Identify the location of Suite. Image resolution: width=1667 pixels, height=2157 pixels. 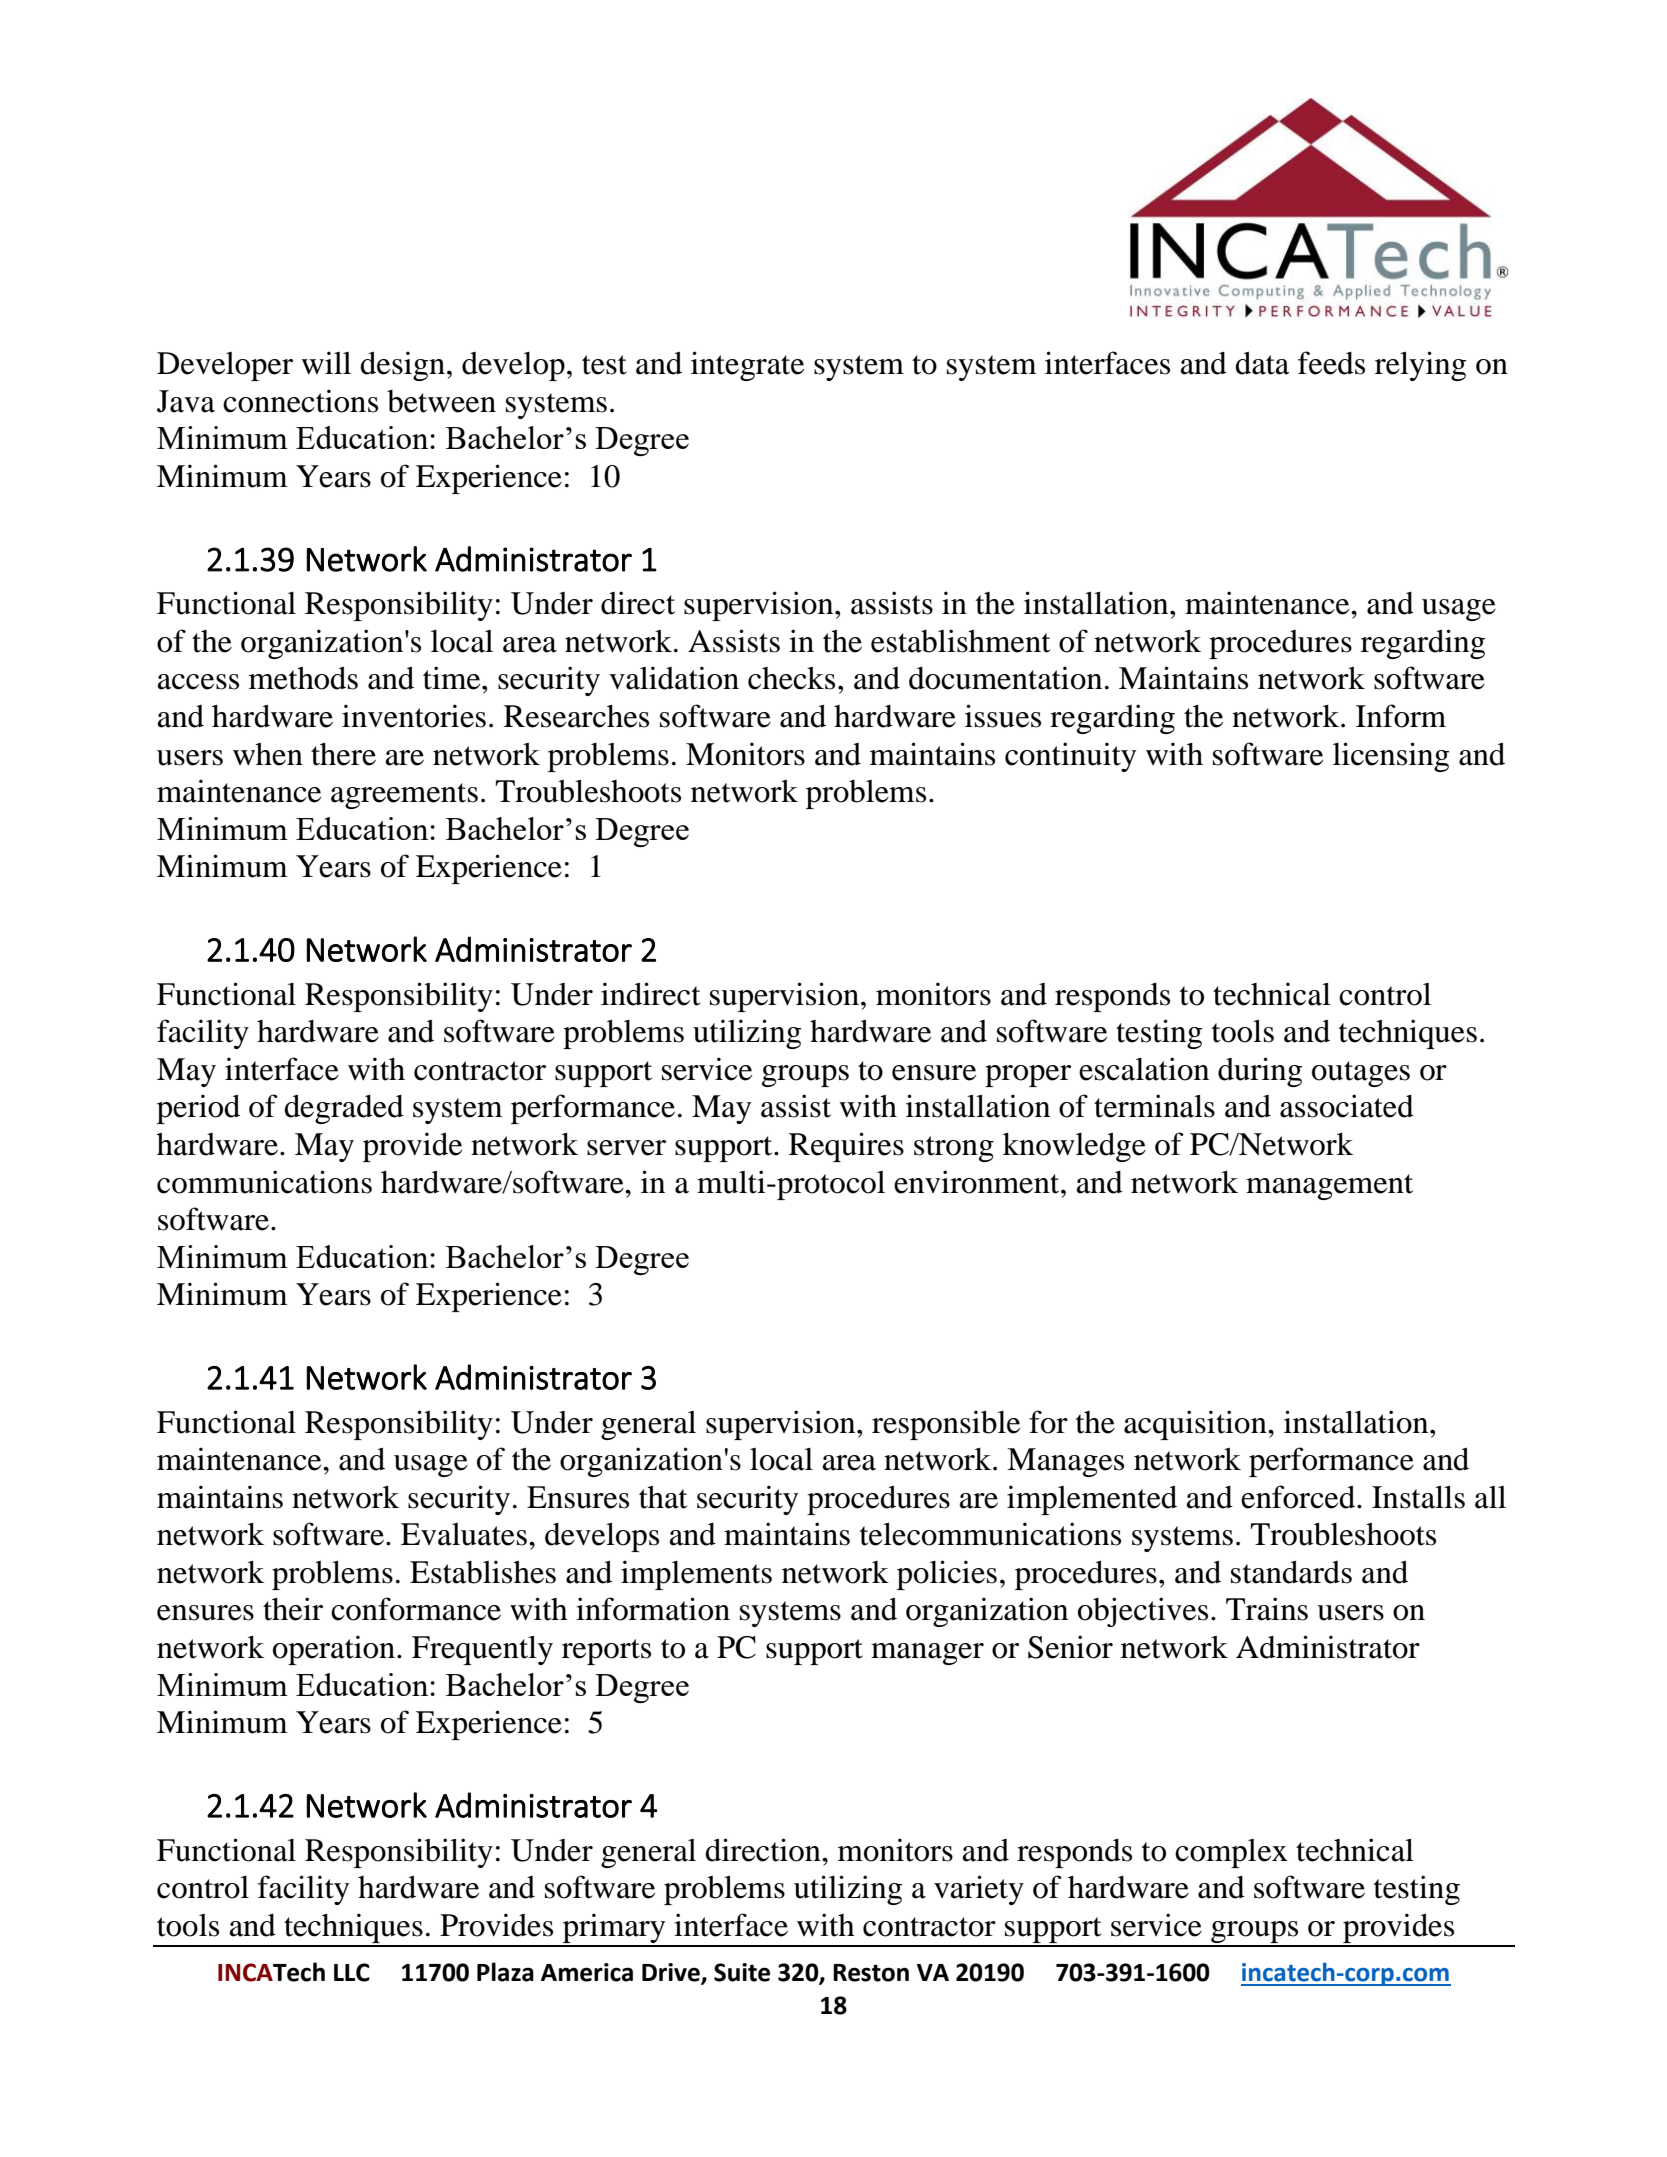
(742, 1972).
